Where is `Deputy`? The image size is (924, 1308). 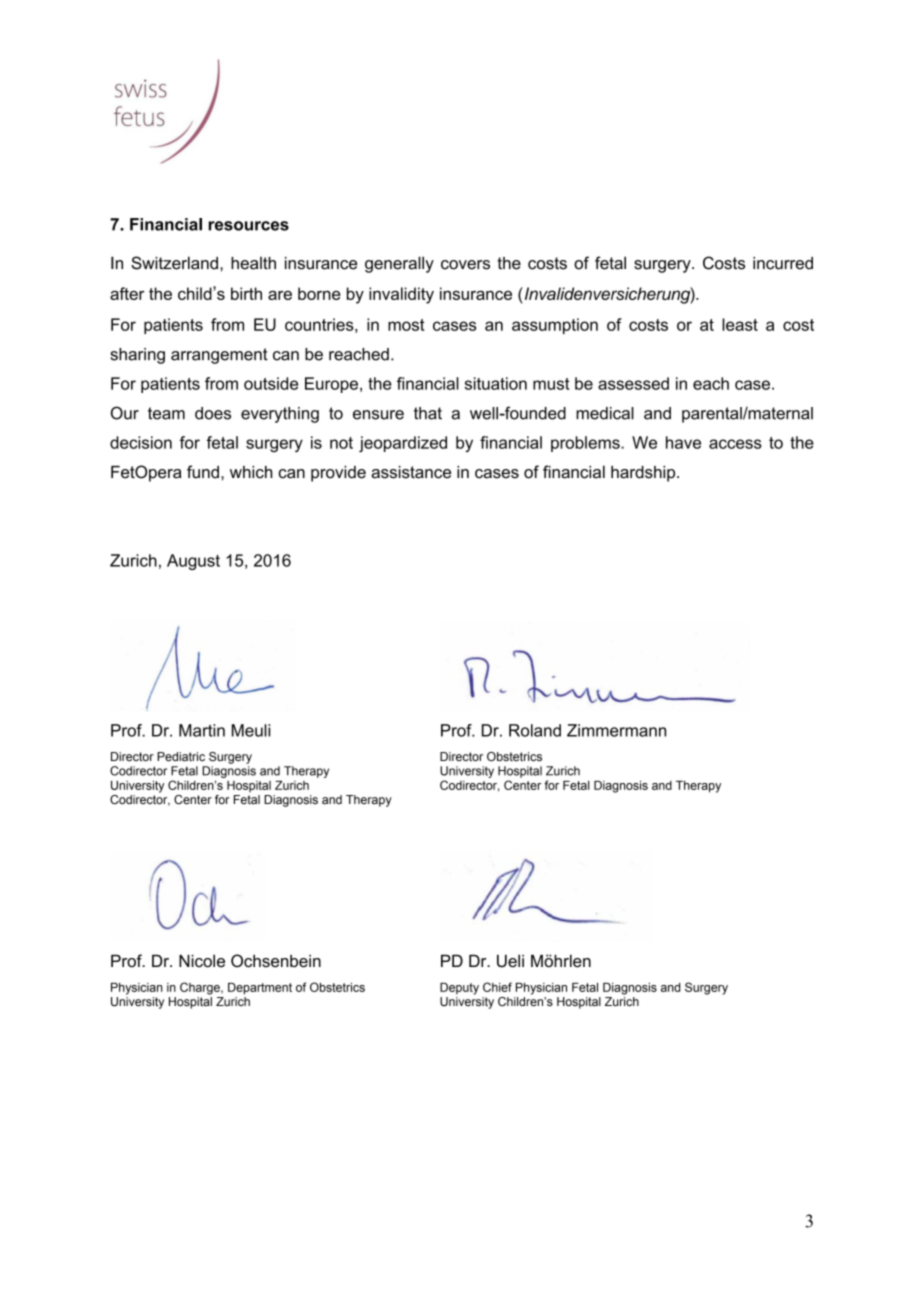 Deputy is located at coordinates (459, 989).
